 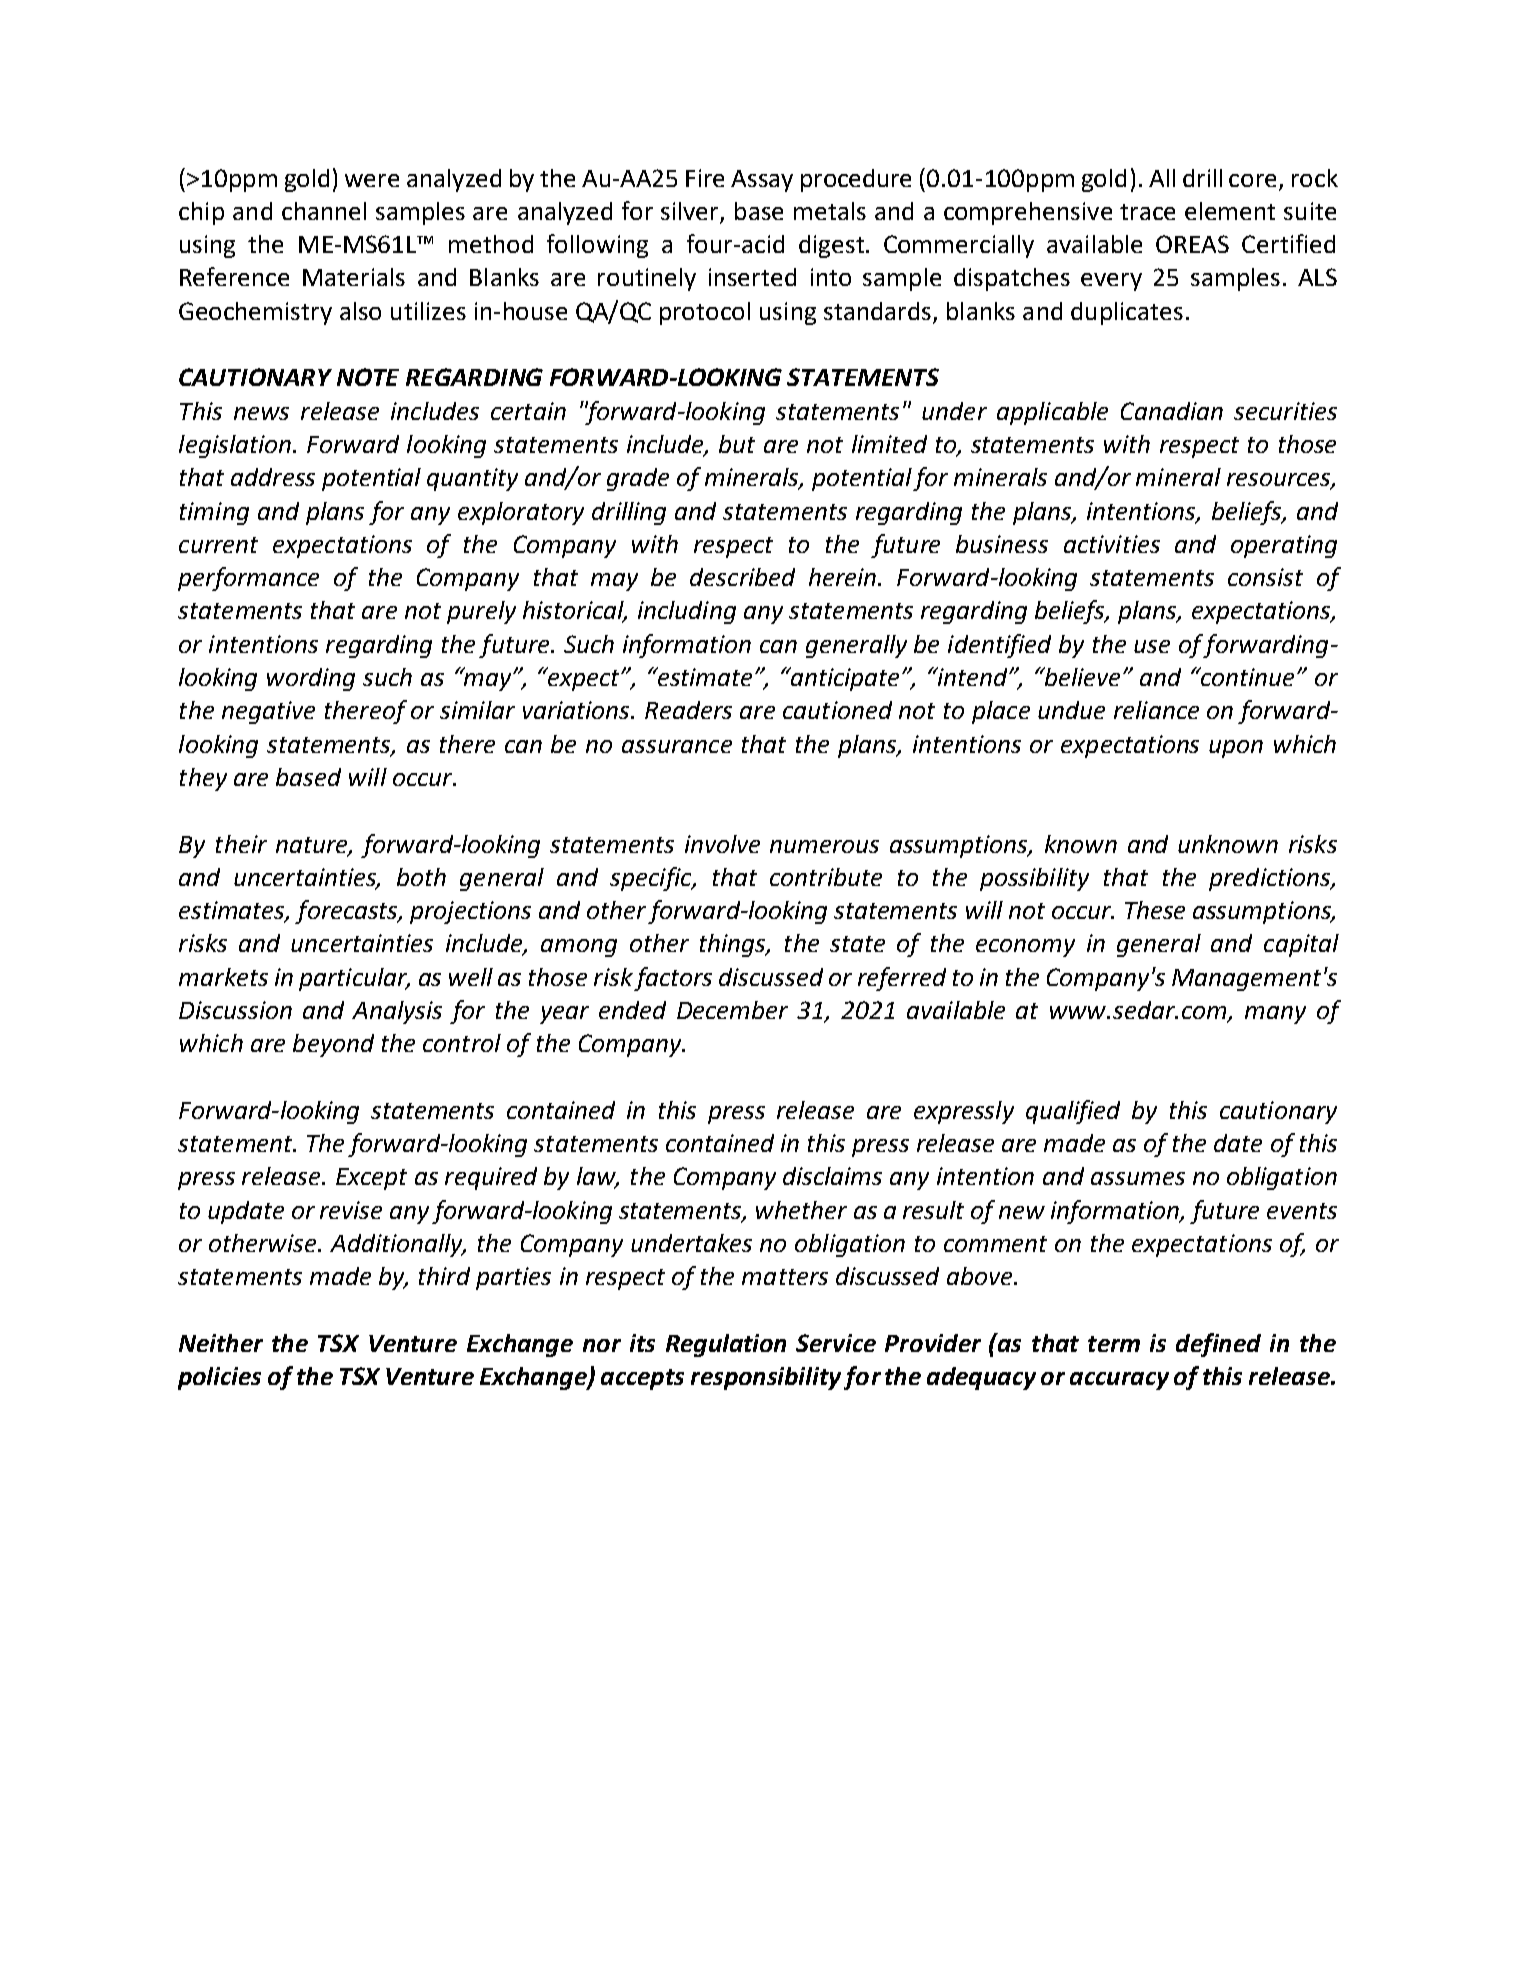 I want to click on things, so click(x=734, y=945).
